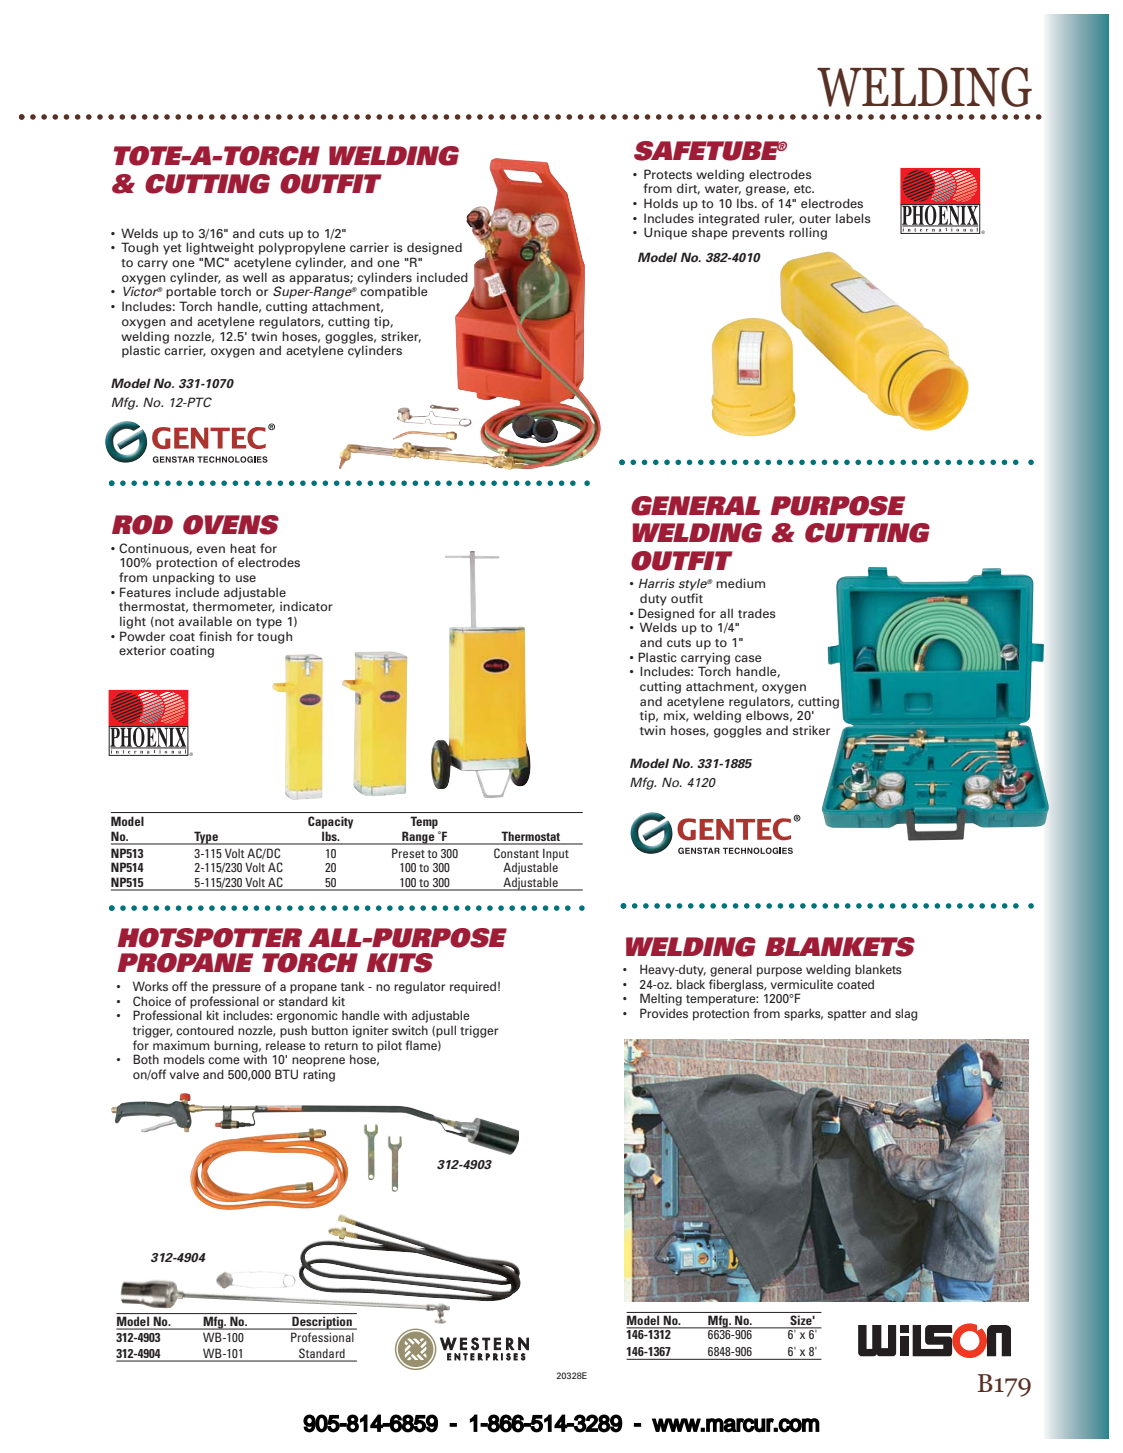 Image resolution: width=1123 pixels, height=1453 pixels. I want to click on Holds, so click(661, 203).
